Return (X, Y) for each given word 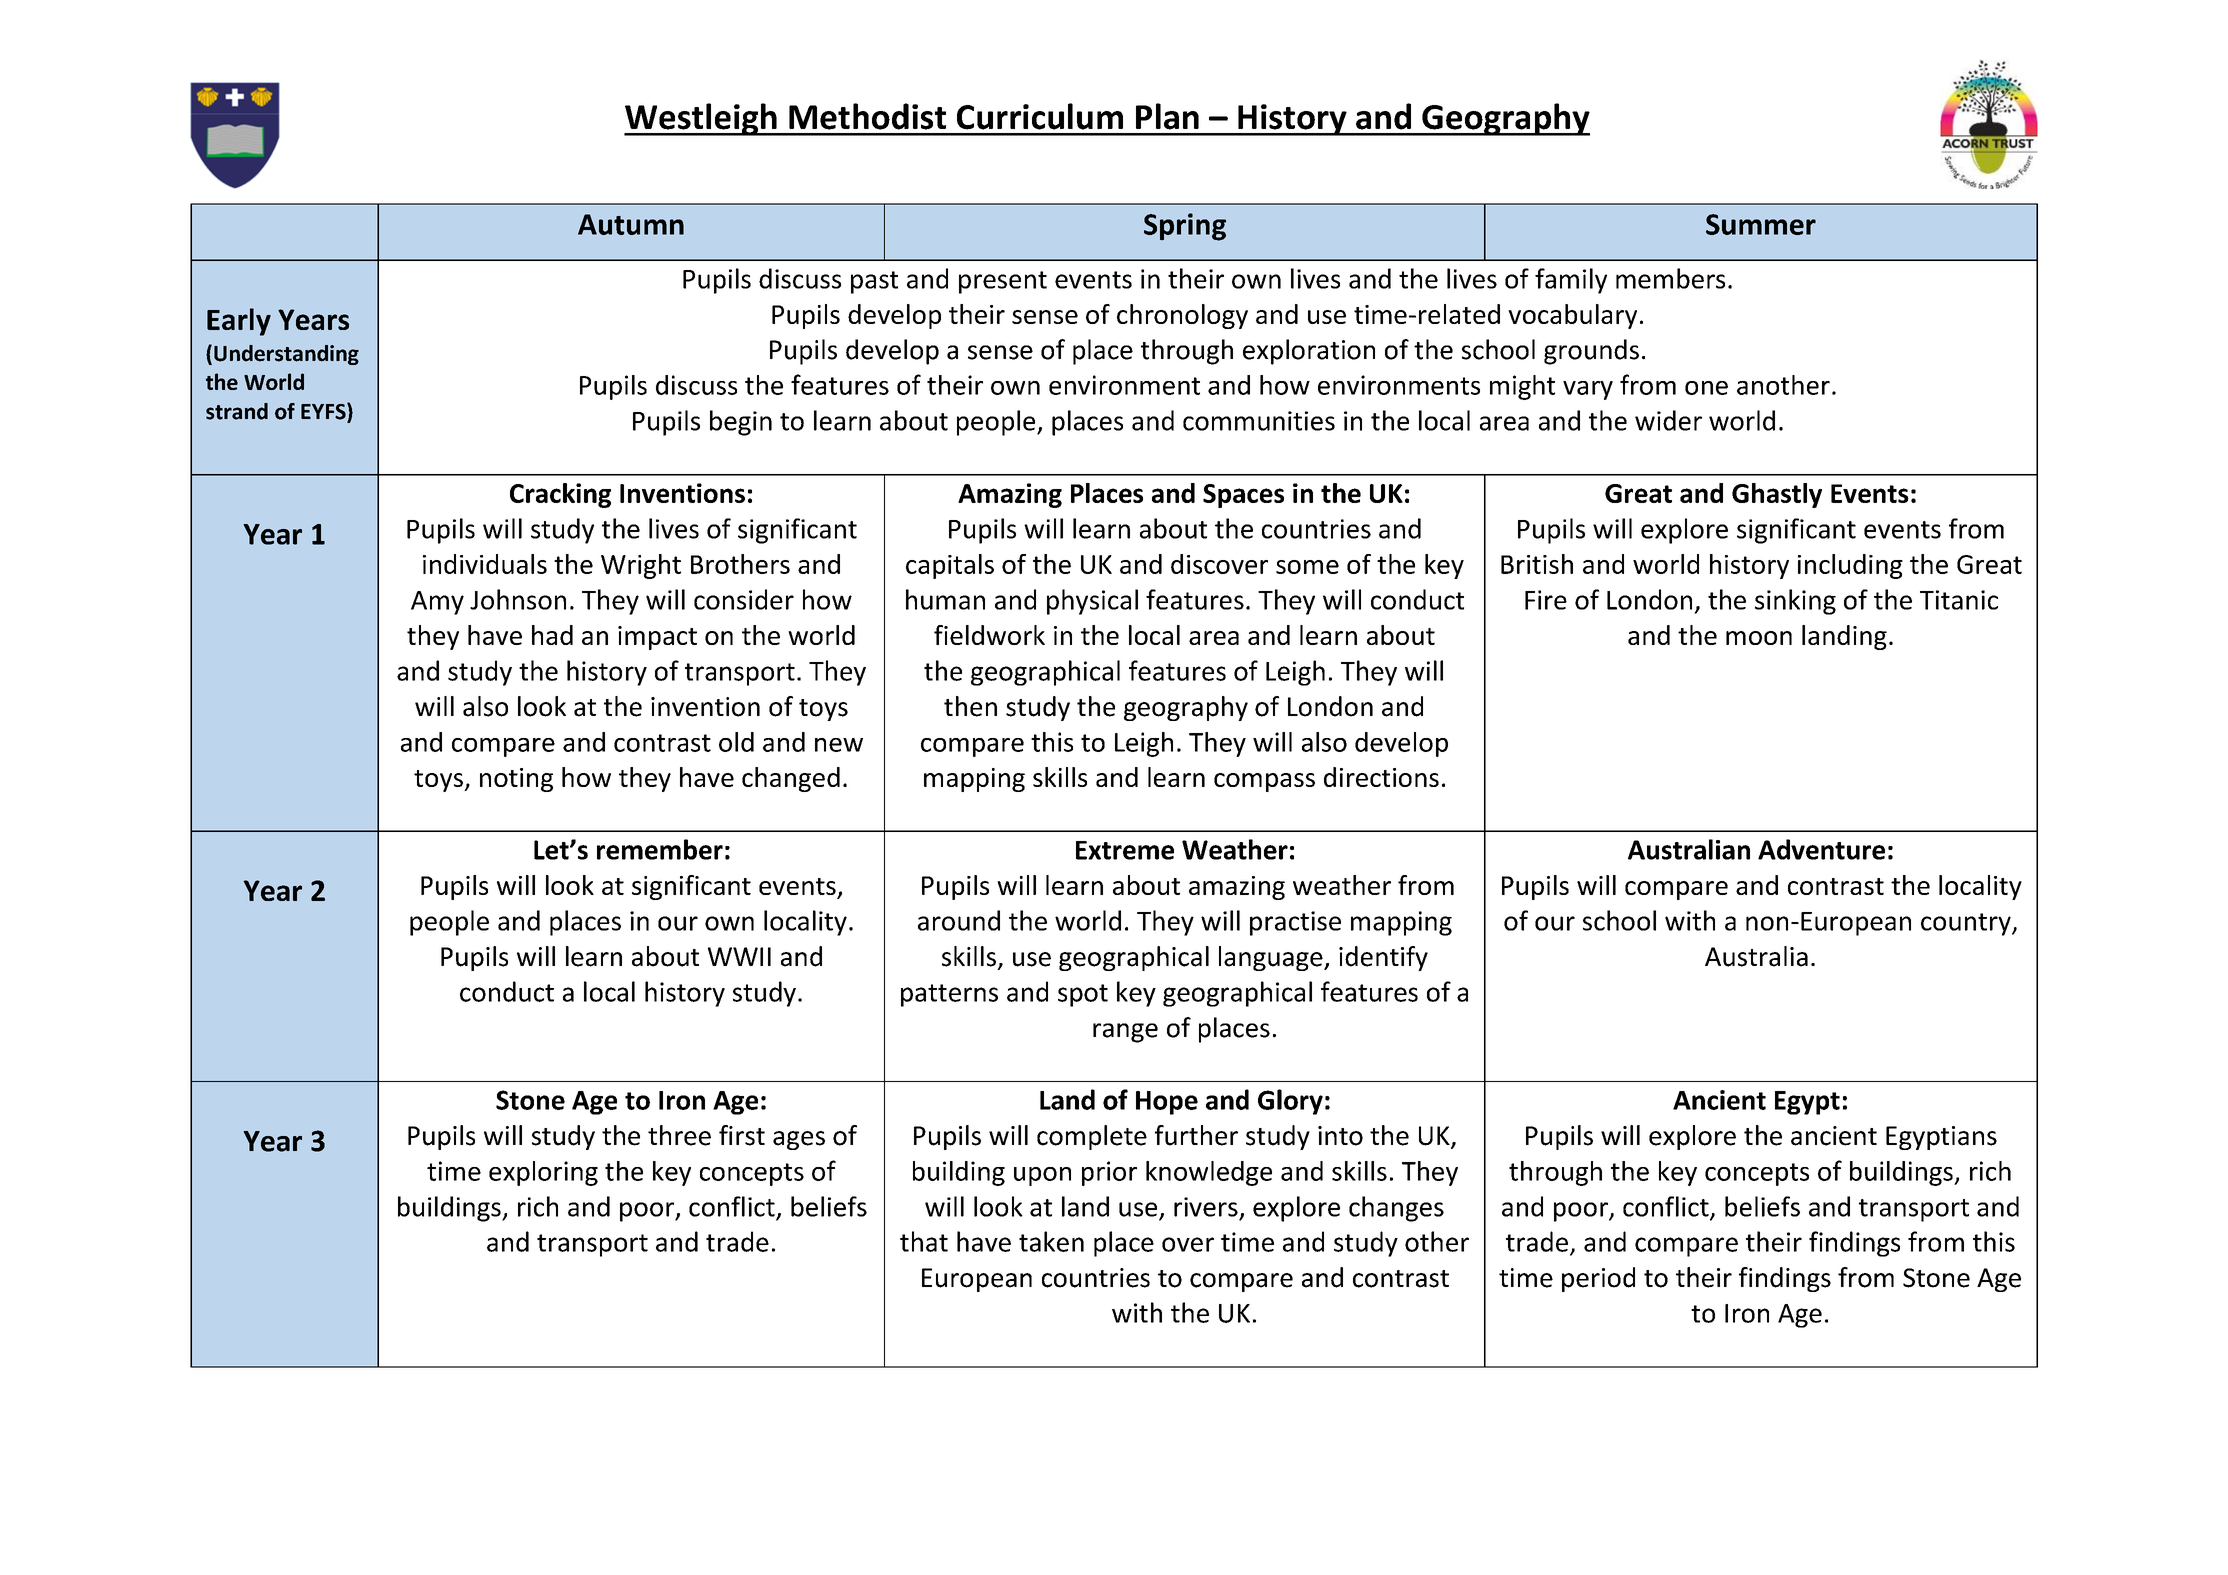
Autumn (631, 224)
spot (1083, 995)
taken (1051, 1241)
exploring (543, 1173)
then (970, 706)
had (552, 635)
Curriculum (1040, 116)
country (1967, 924)
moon (1759, 638)
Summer (1761, 224)
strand (237, 411)
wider (1668, 420)
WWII (739, 956)
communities (1259, 421)
